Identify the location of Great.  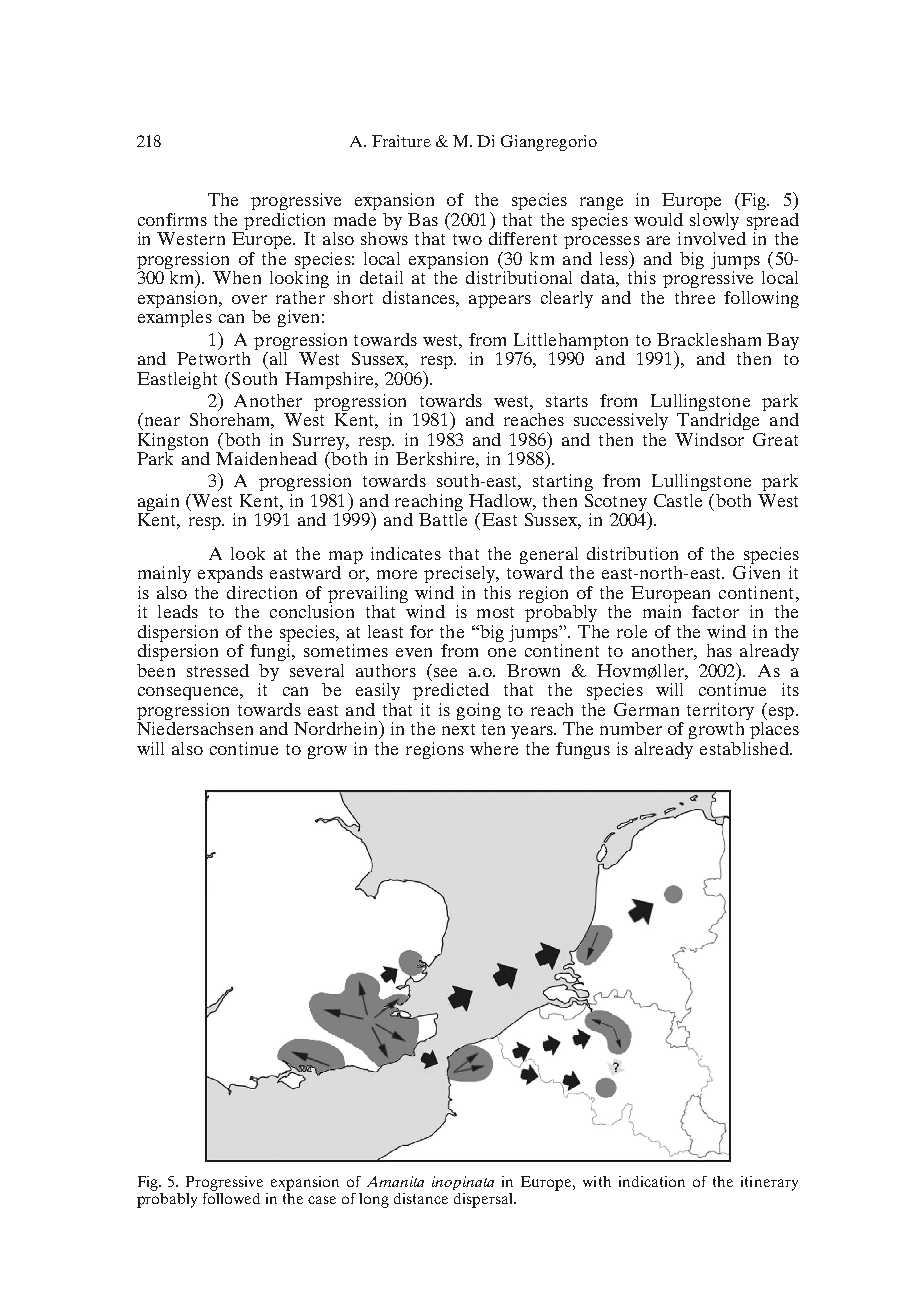
(775, 439).
